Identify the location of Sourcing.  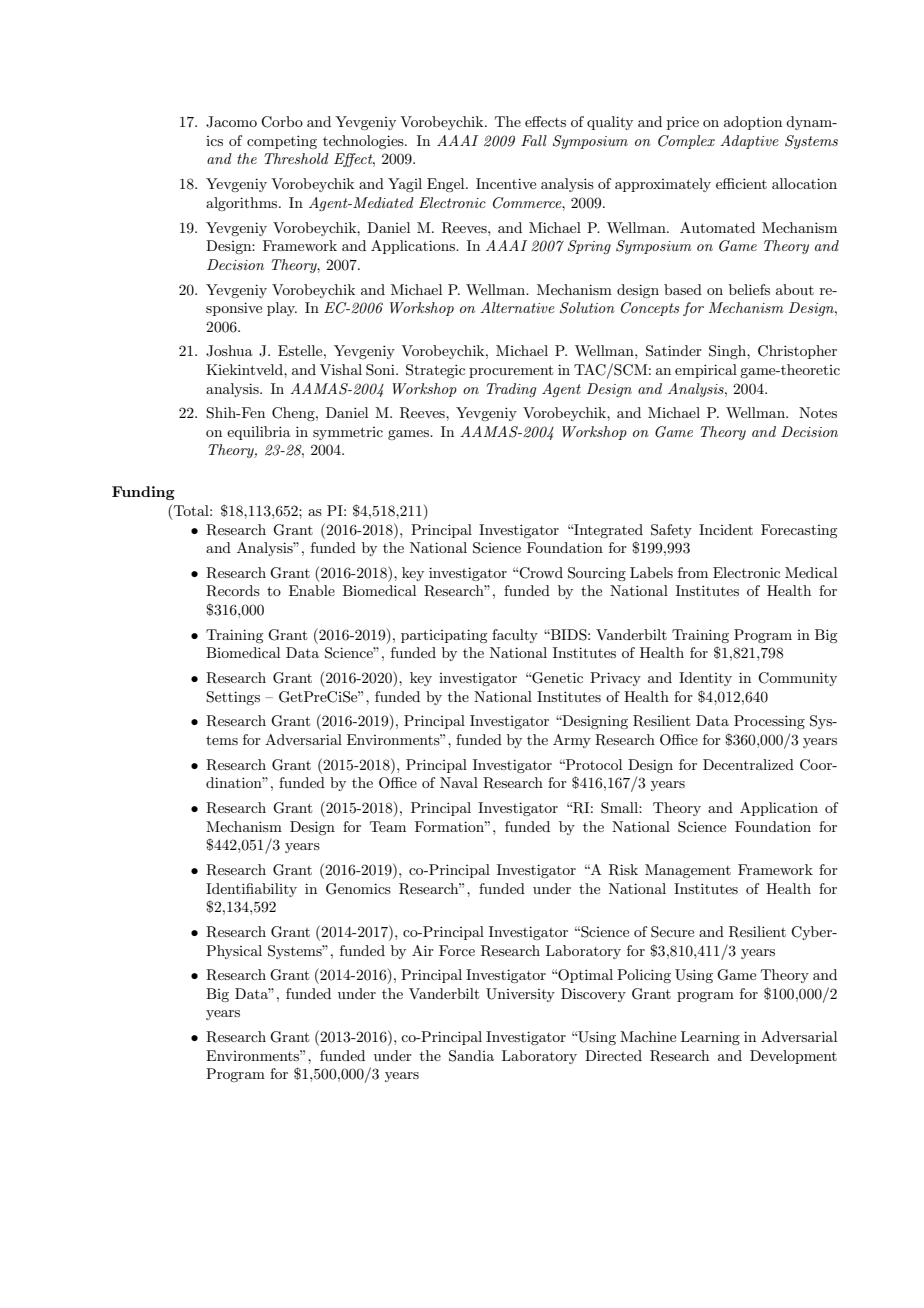
(597, 574).
